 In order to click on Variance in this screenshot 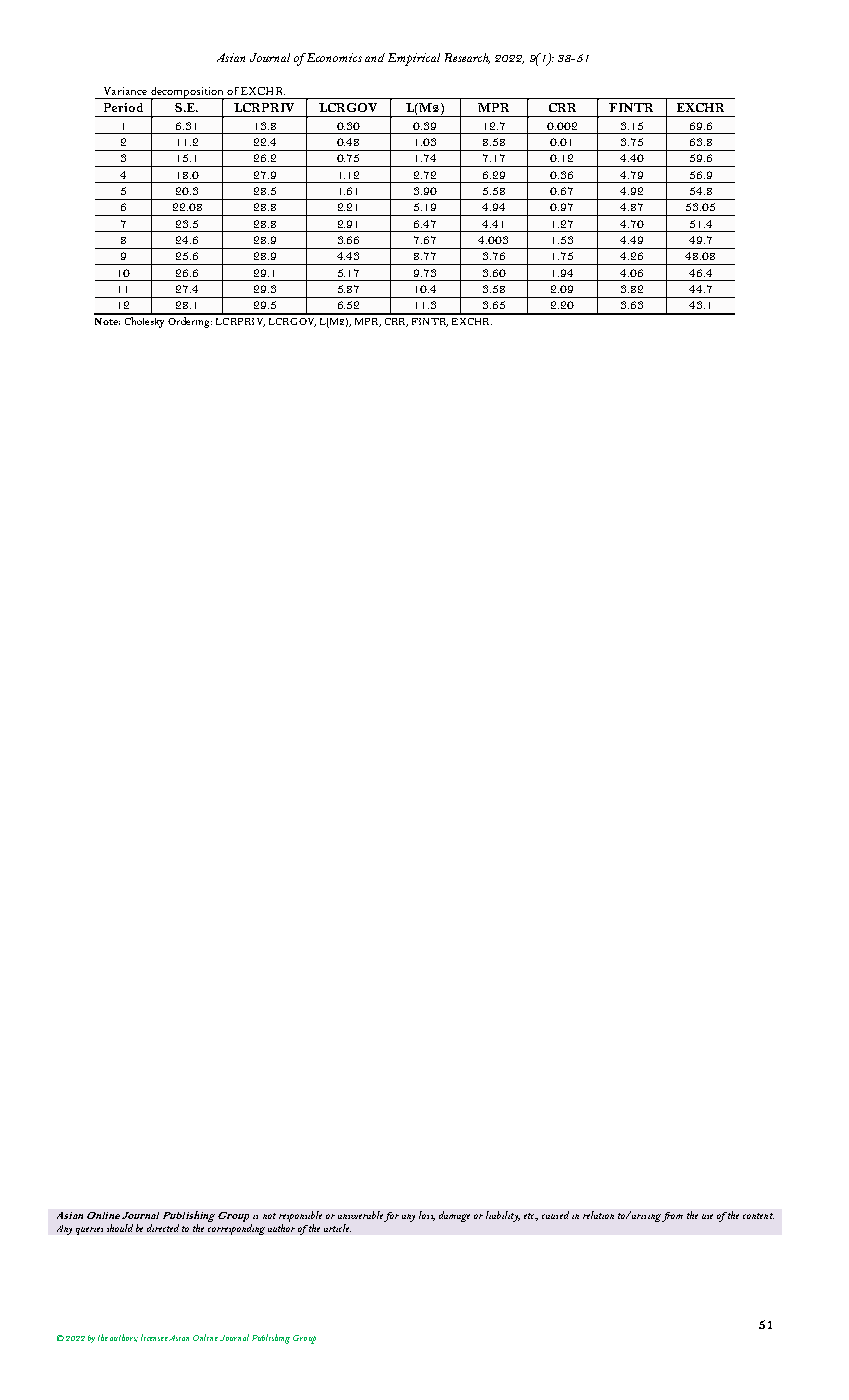, I will do `click(125, 91)`.
